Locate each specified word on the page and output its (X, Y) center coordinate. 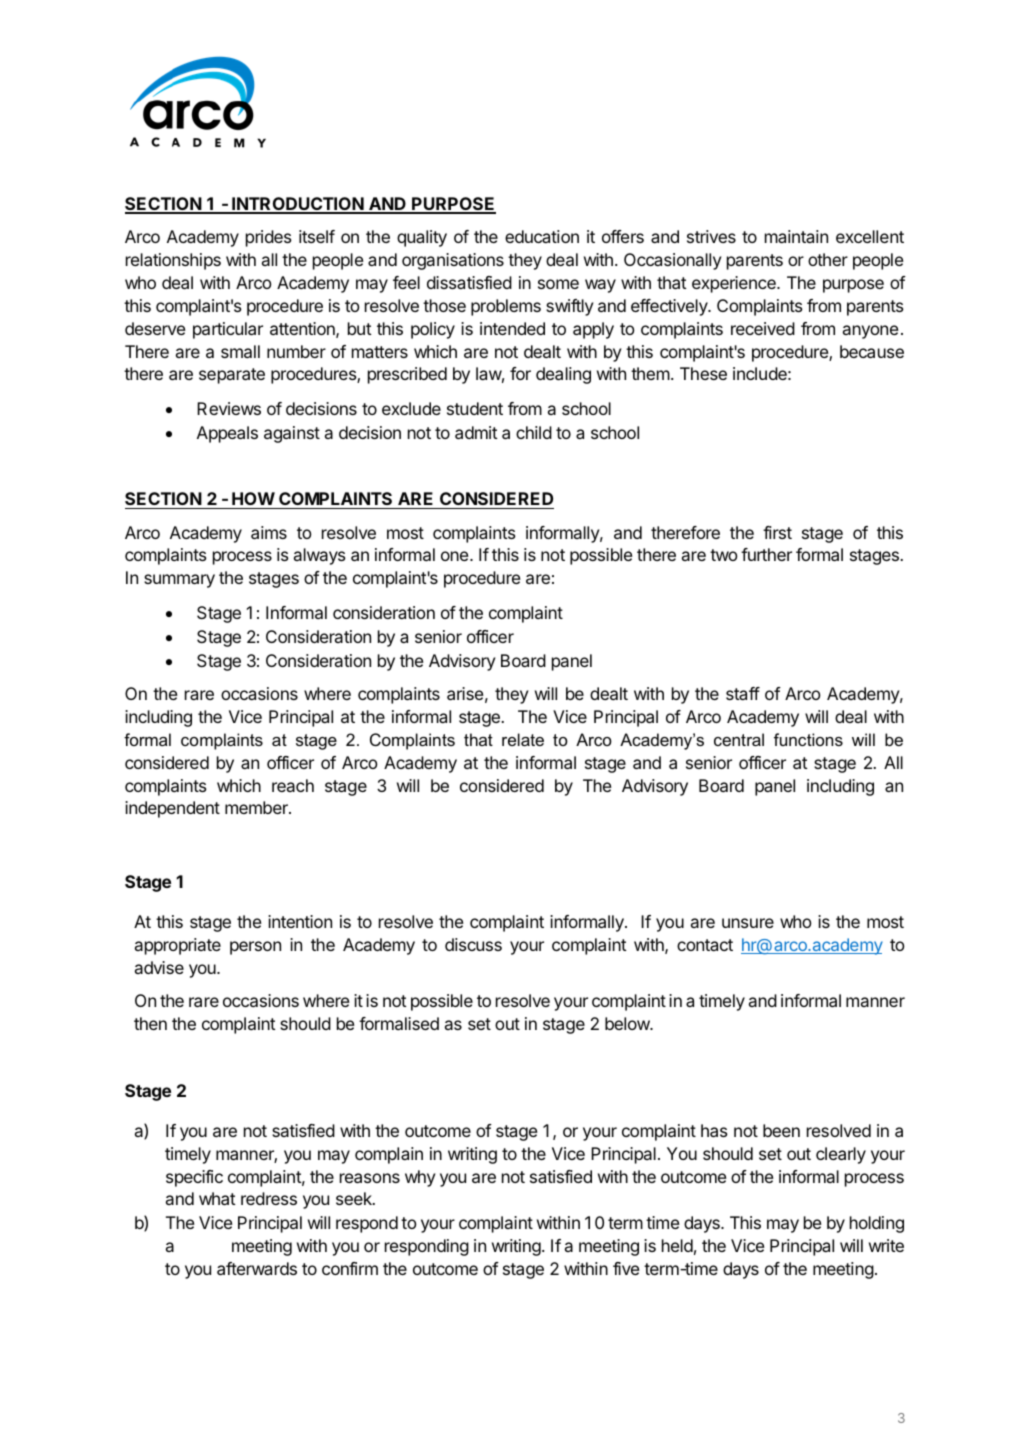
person (255, 948)
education (542, 236)
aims (269, 532)
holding (877, 1224)
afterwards (257, 1268)
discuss (473, 944)
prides (269, 238)
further (766, 554)
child (534, 432)
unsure (748, 923)
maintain (796, 236)
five (626, 1268)
